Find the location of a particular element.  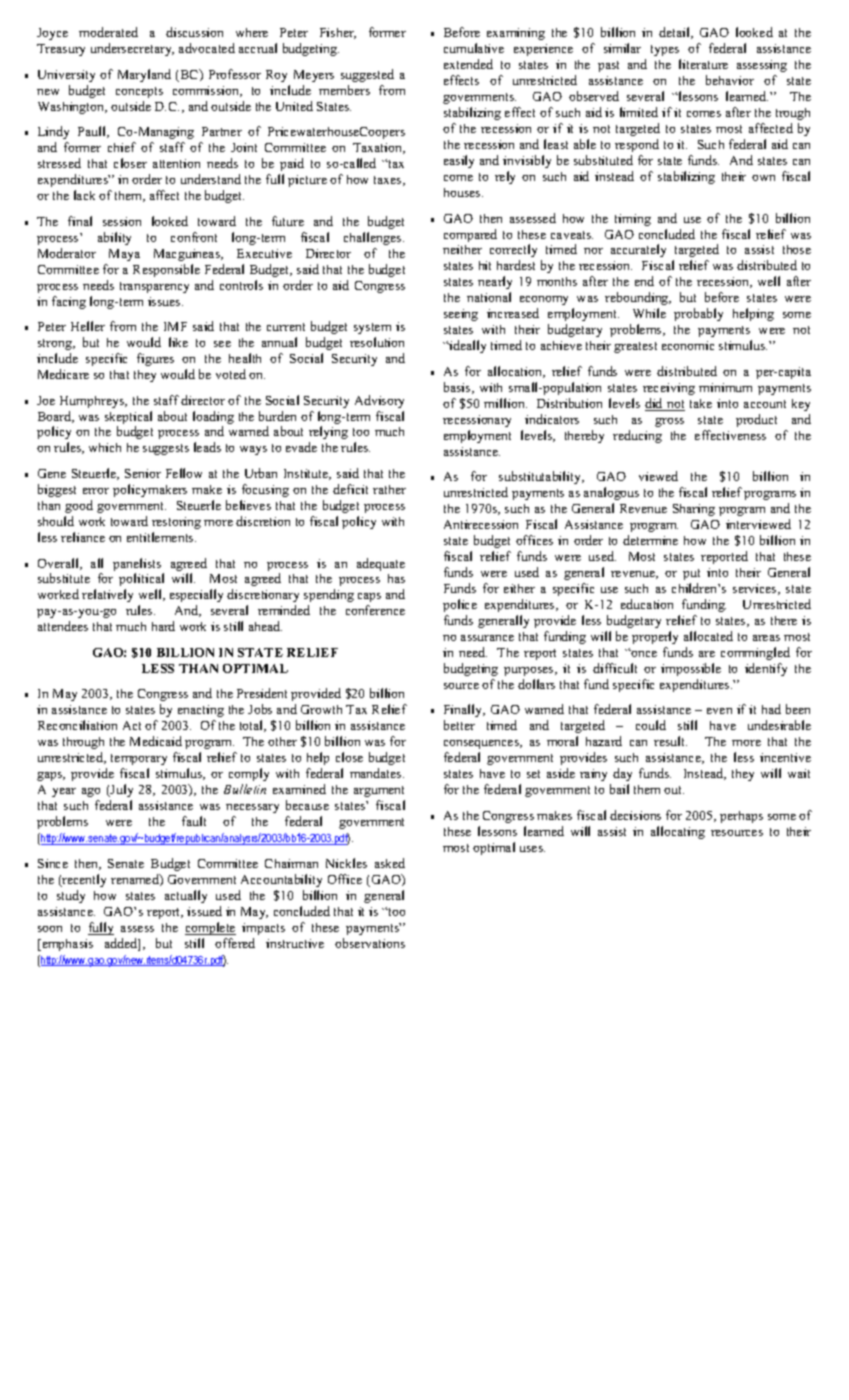

actually is located at coordinates (186, 896).
